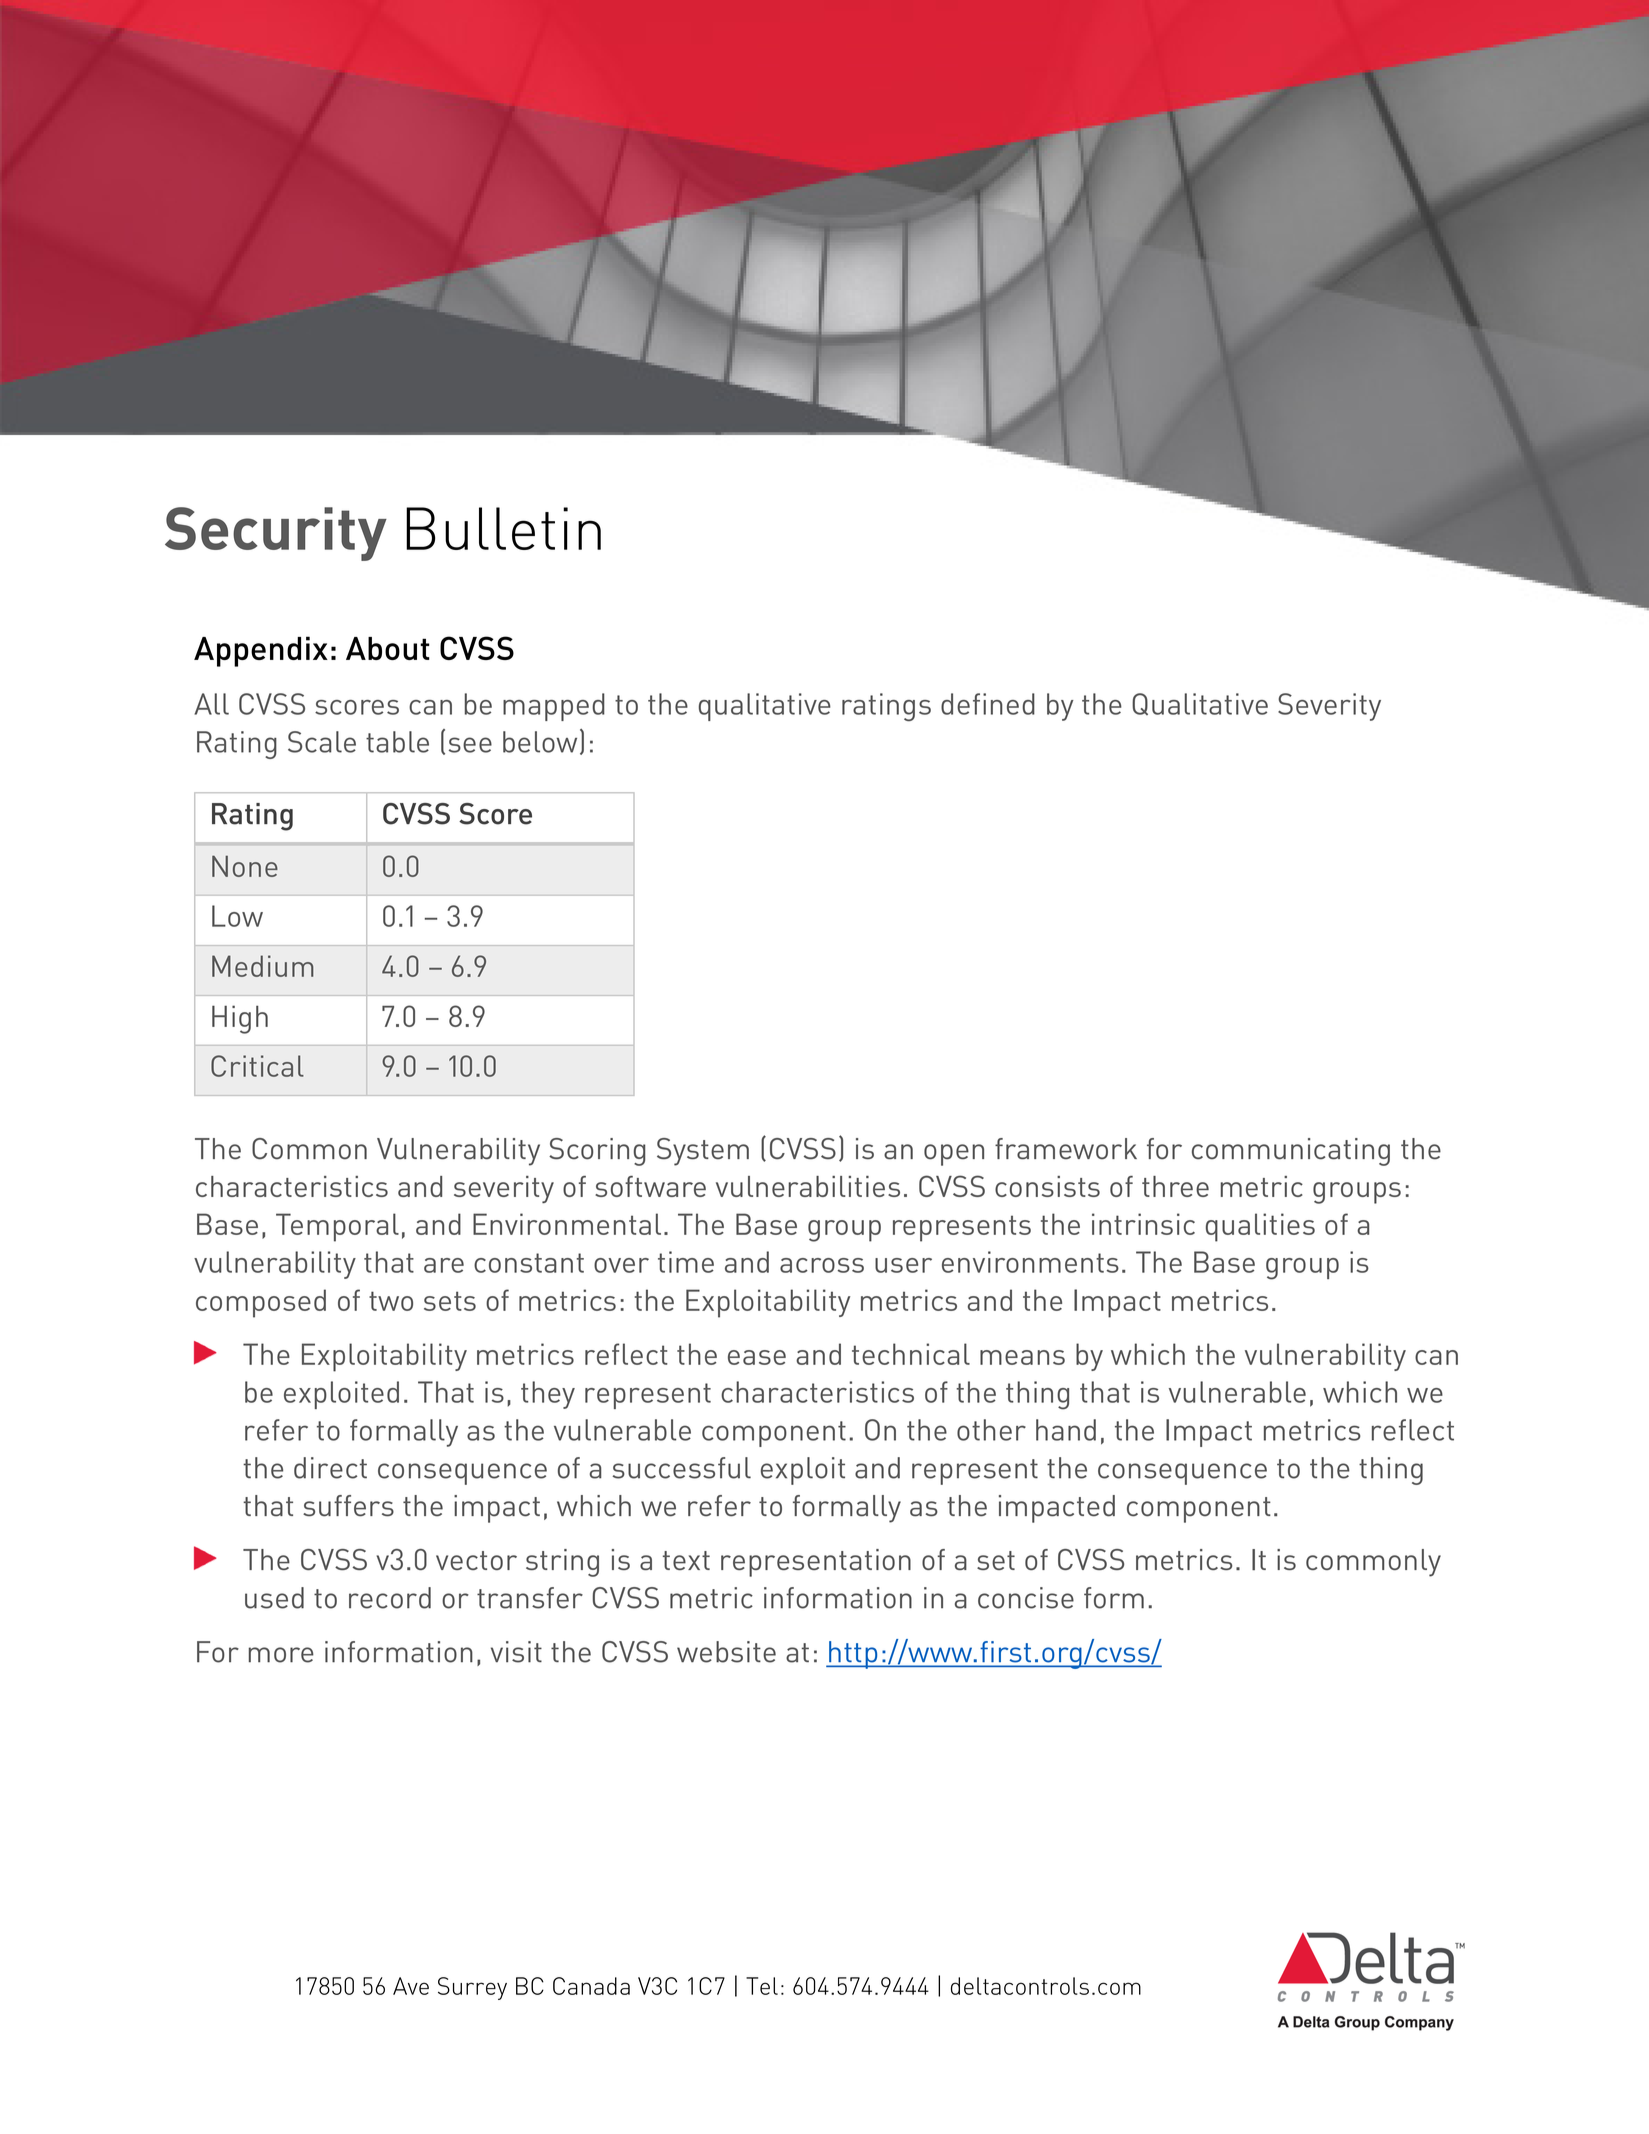 The image size is (1649, 2134). I want to click on Ave, so click(411, 1986).
